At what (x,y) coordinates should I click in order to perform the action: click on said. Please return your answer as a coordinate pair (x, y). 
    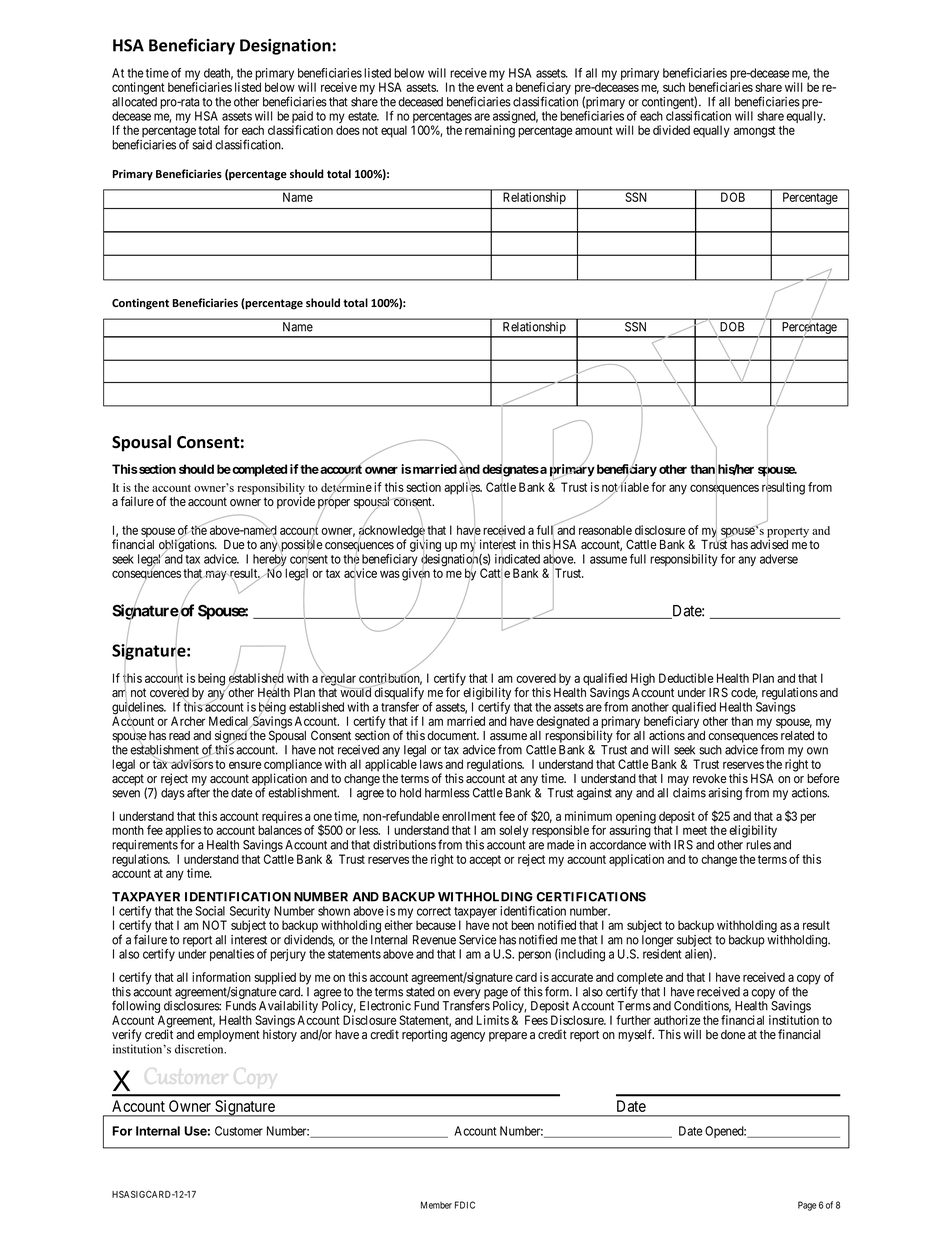
    Looking at the image, I should click on (202, 145).
